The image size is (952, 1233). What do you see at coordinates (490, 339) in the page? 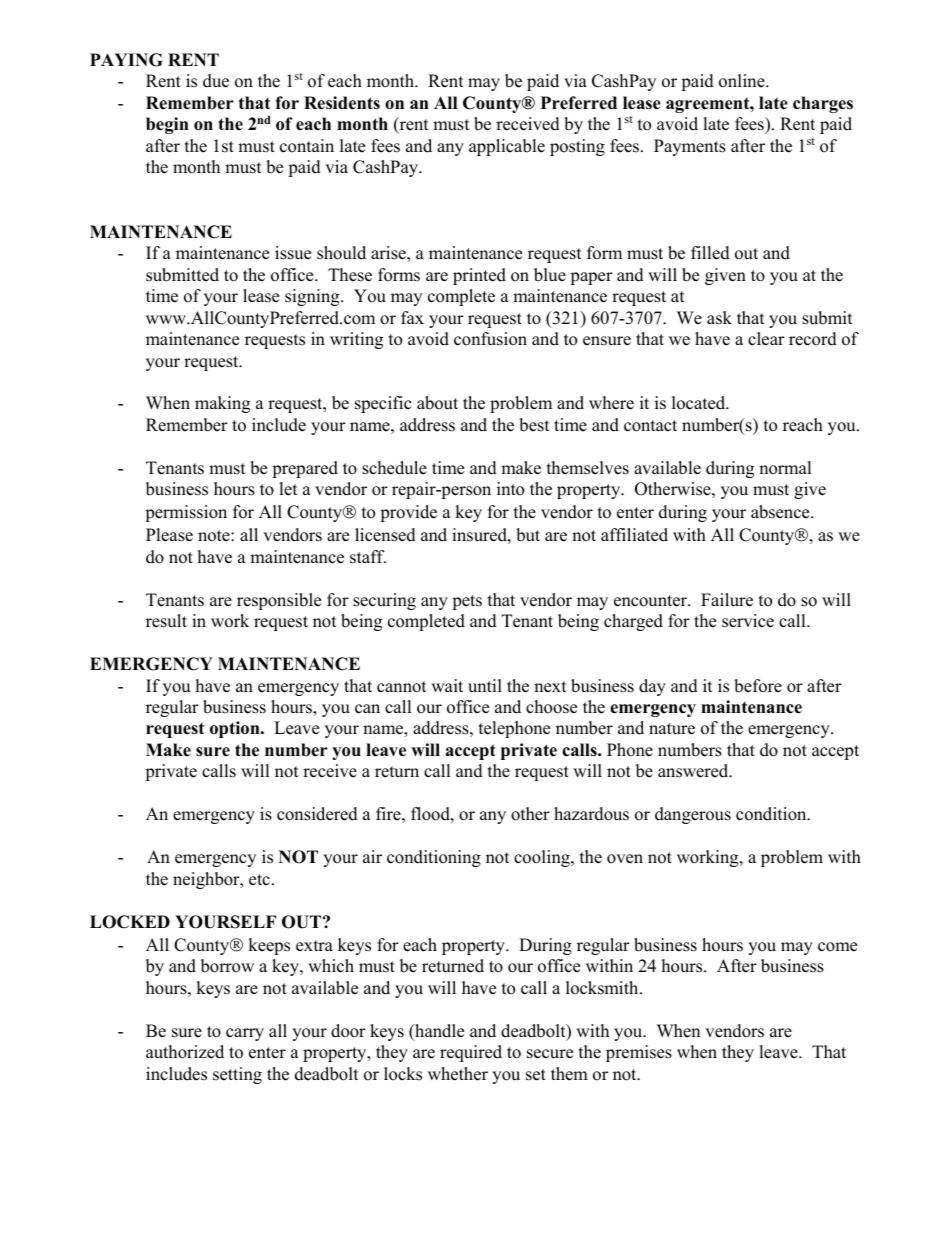
I see `confusion` at bounding box center [490, 339].
